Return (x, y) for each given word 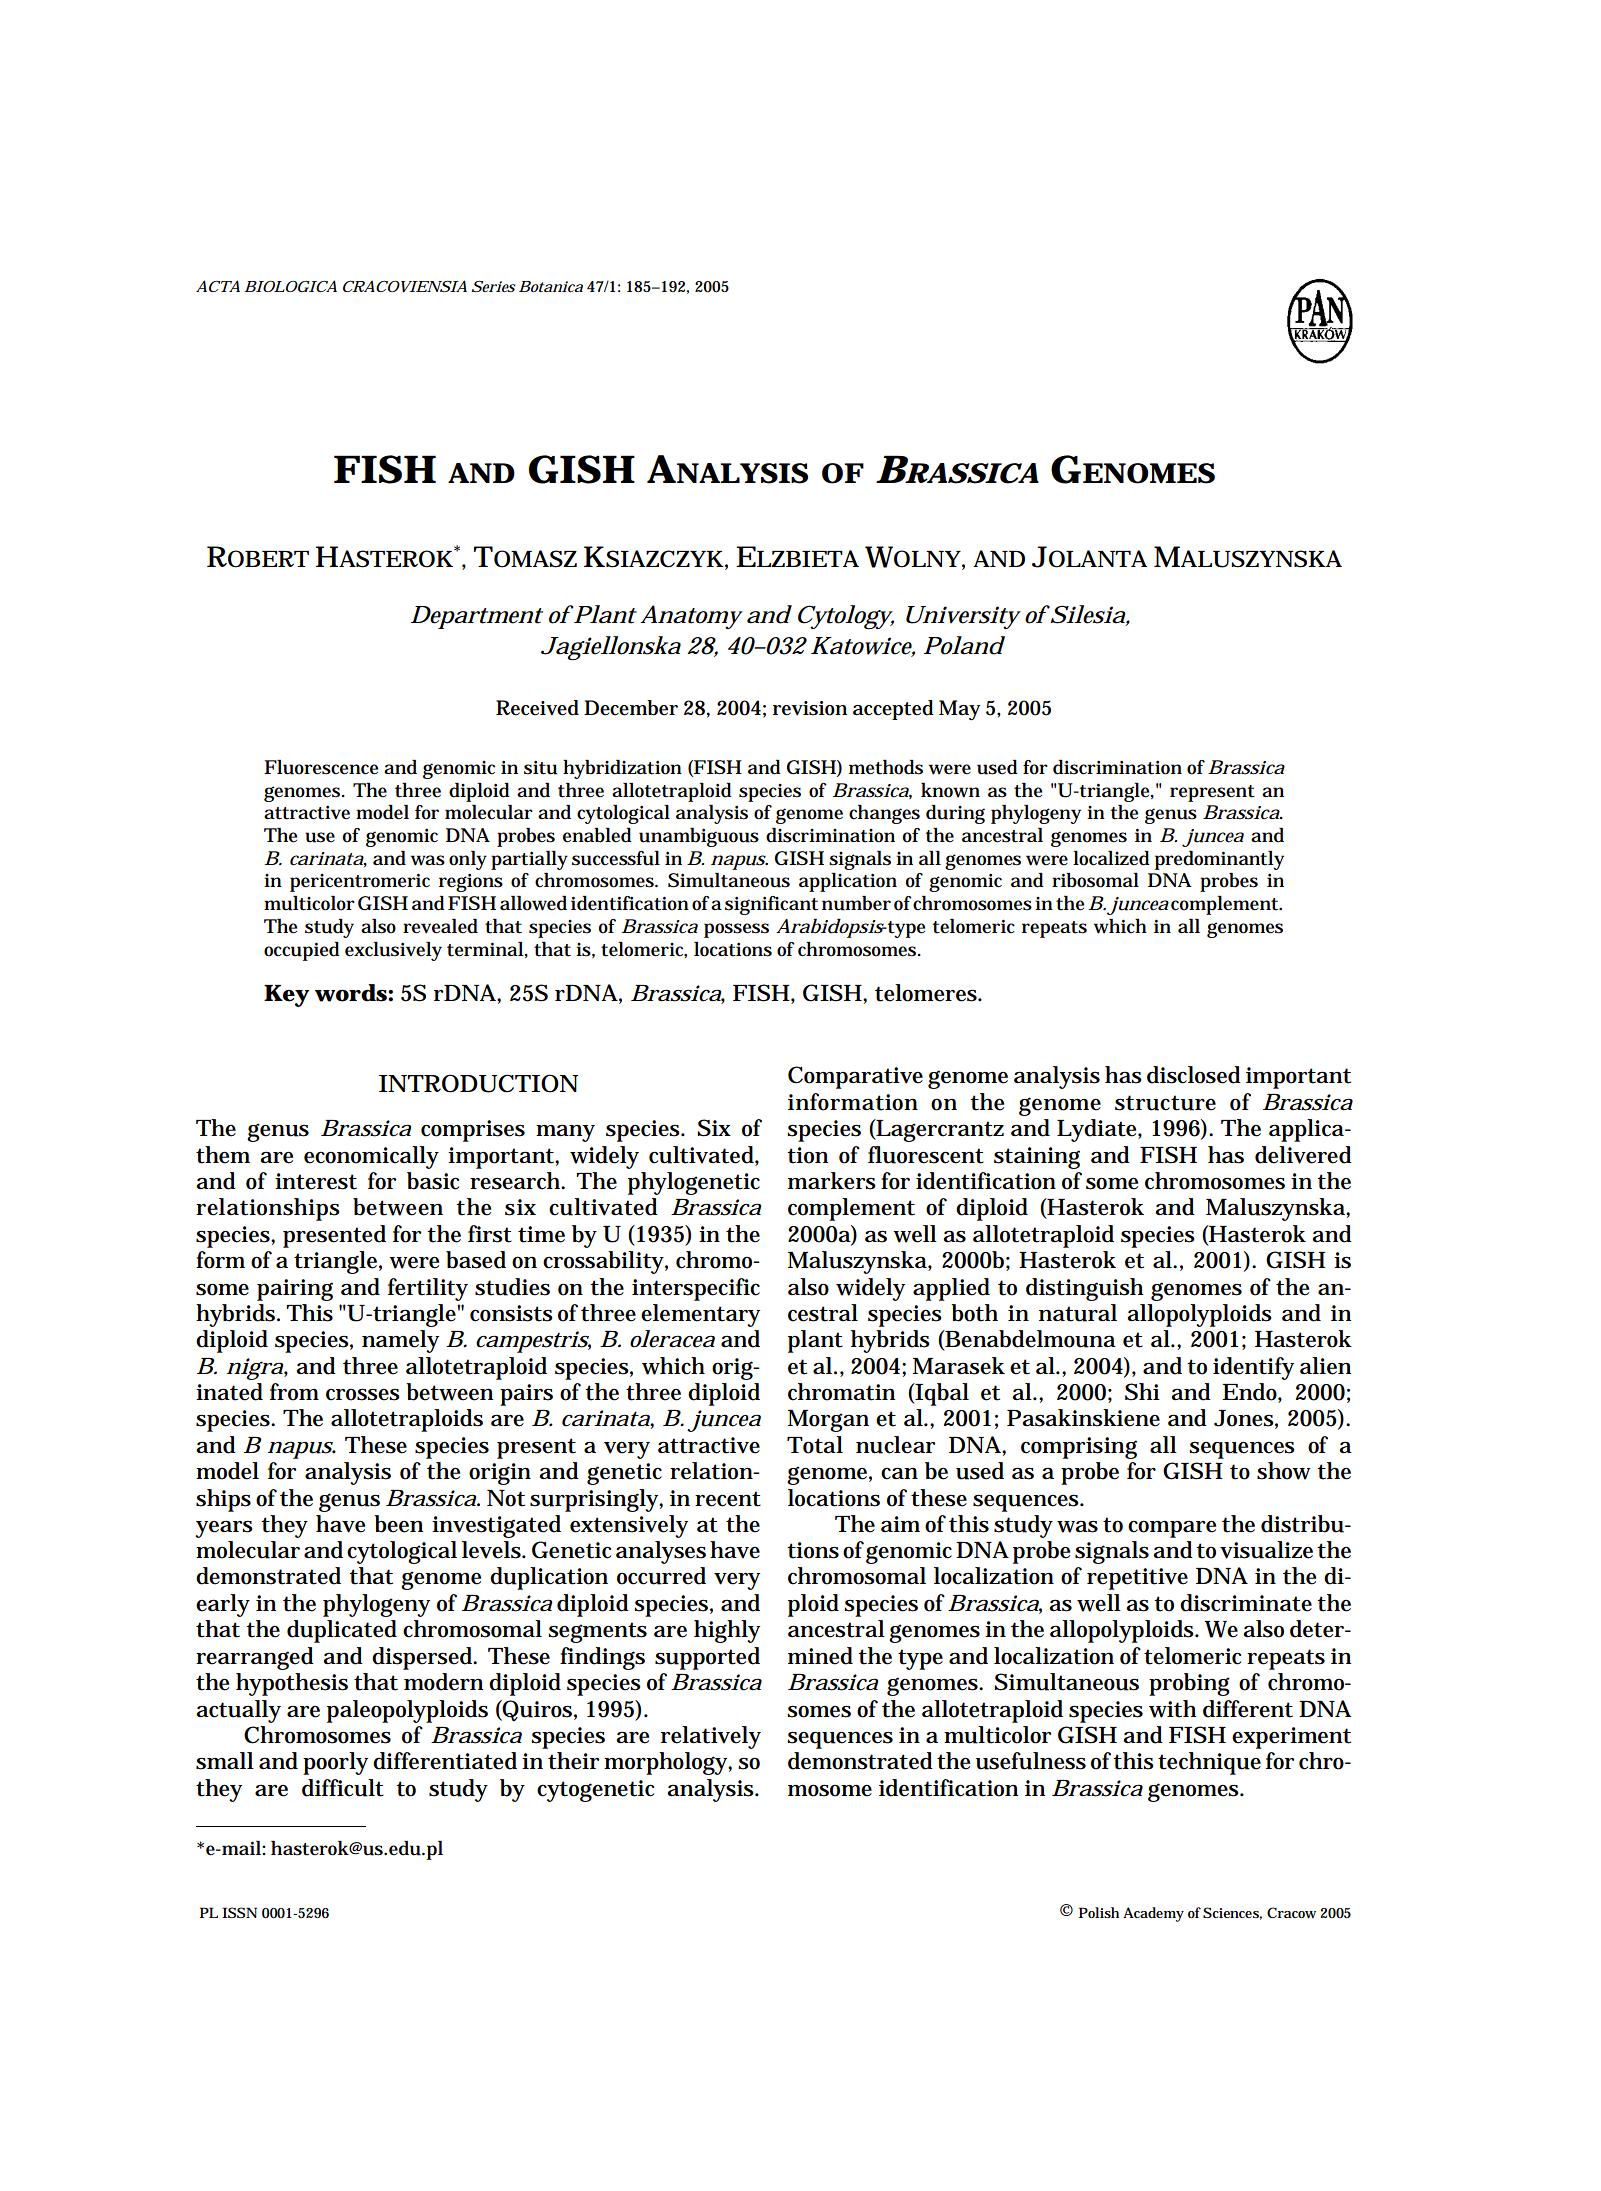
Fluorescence (321, 767)
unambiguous (699, 837)
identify (1253, 1368)
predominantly (1219, 860)
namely (400, 1341)
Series (493, 286)
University (962, 617)
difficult (343, 1788)
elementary (700, 1315)
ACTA (218, 286)
